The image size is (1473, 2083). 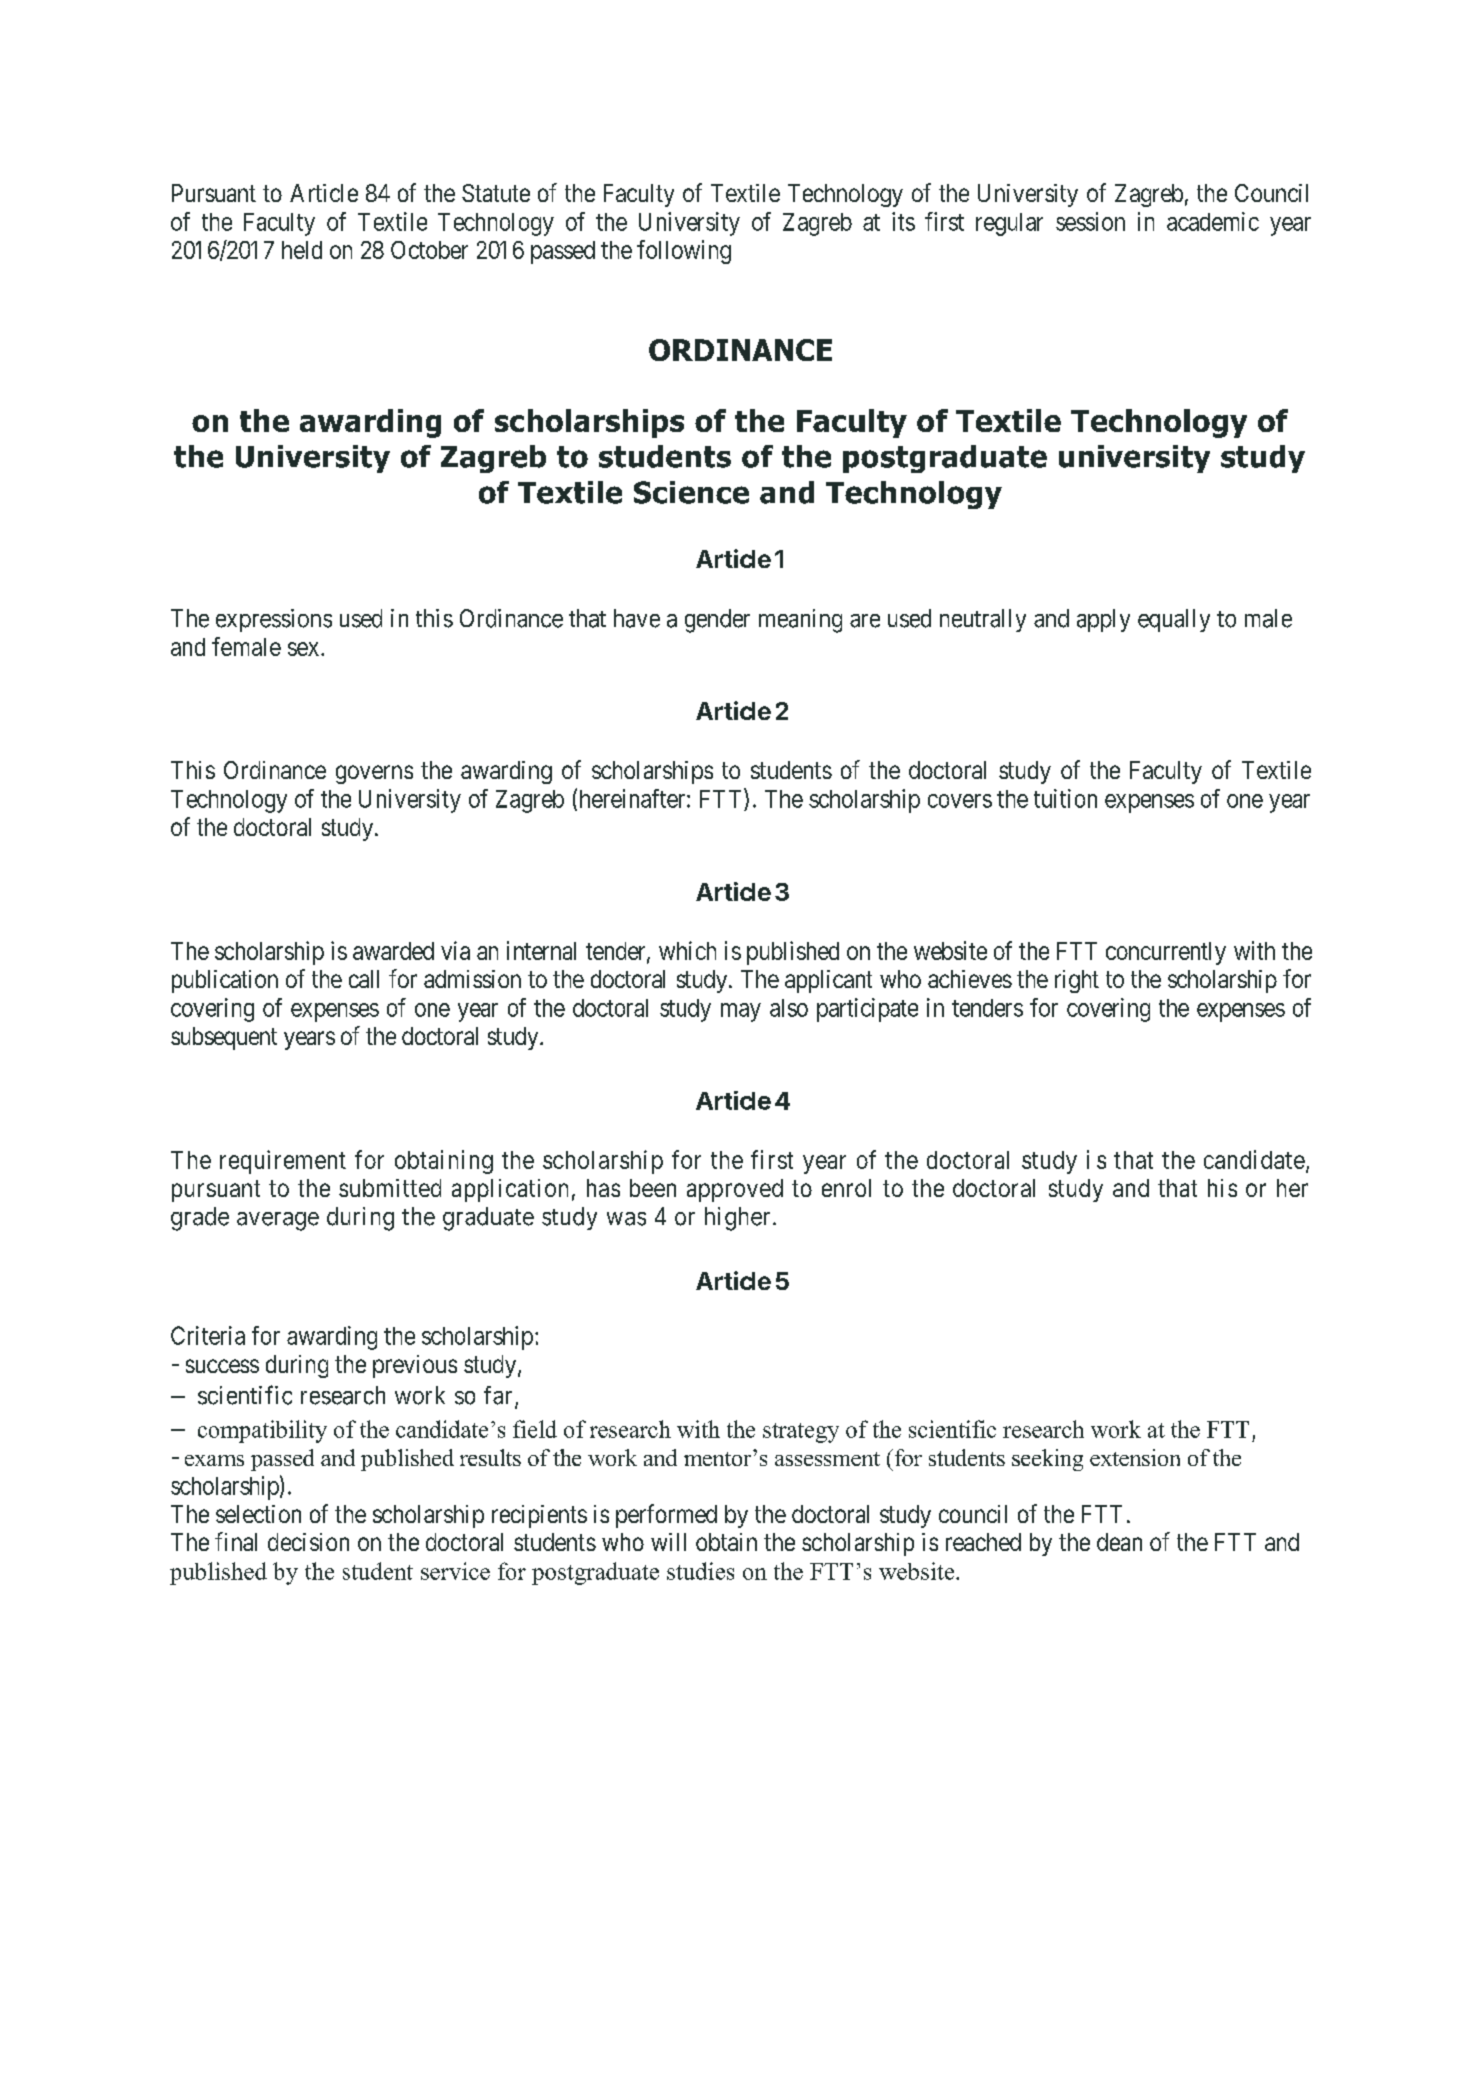 I want to click on enrol, so click(x=846, y=1188).
